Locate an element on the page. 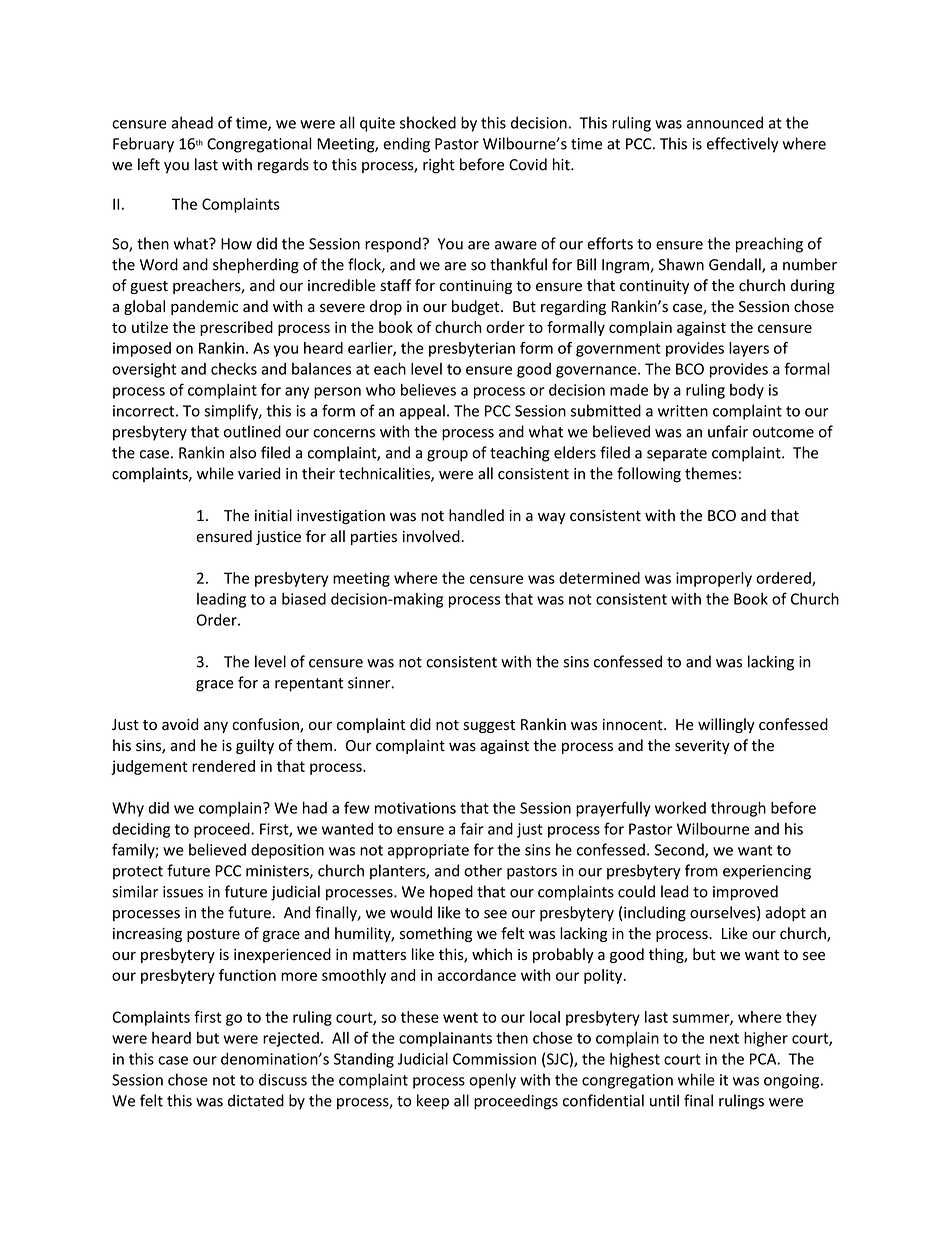  through is located at coordinates (738, 809).
